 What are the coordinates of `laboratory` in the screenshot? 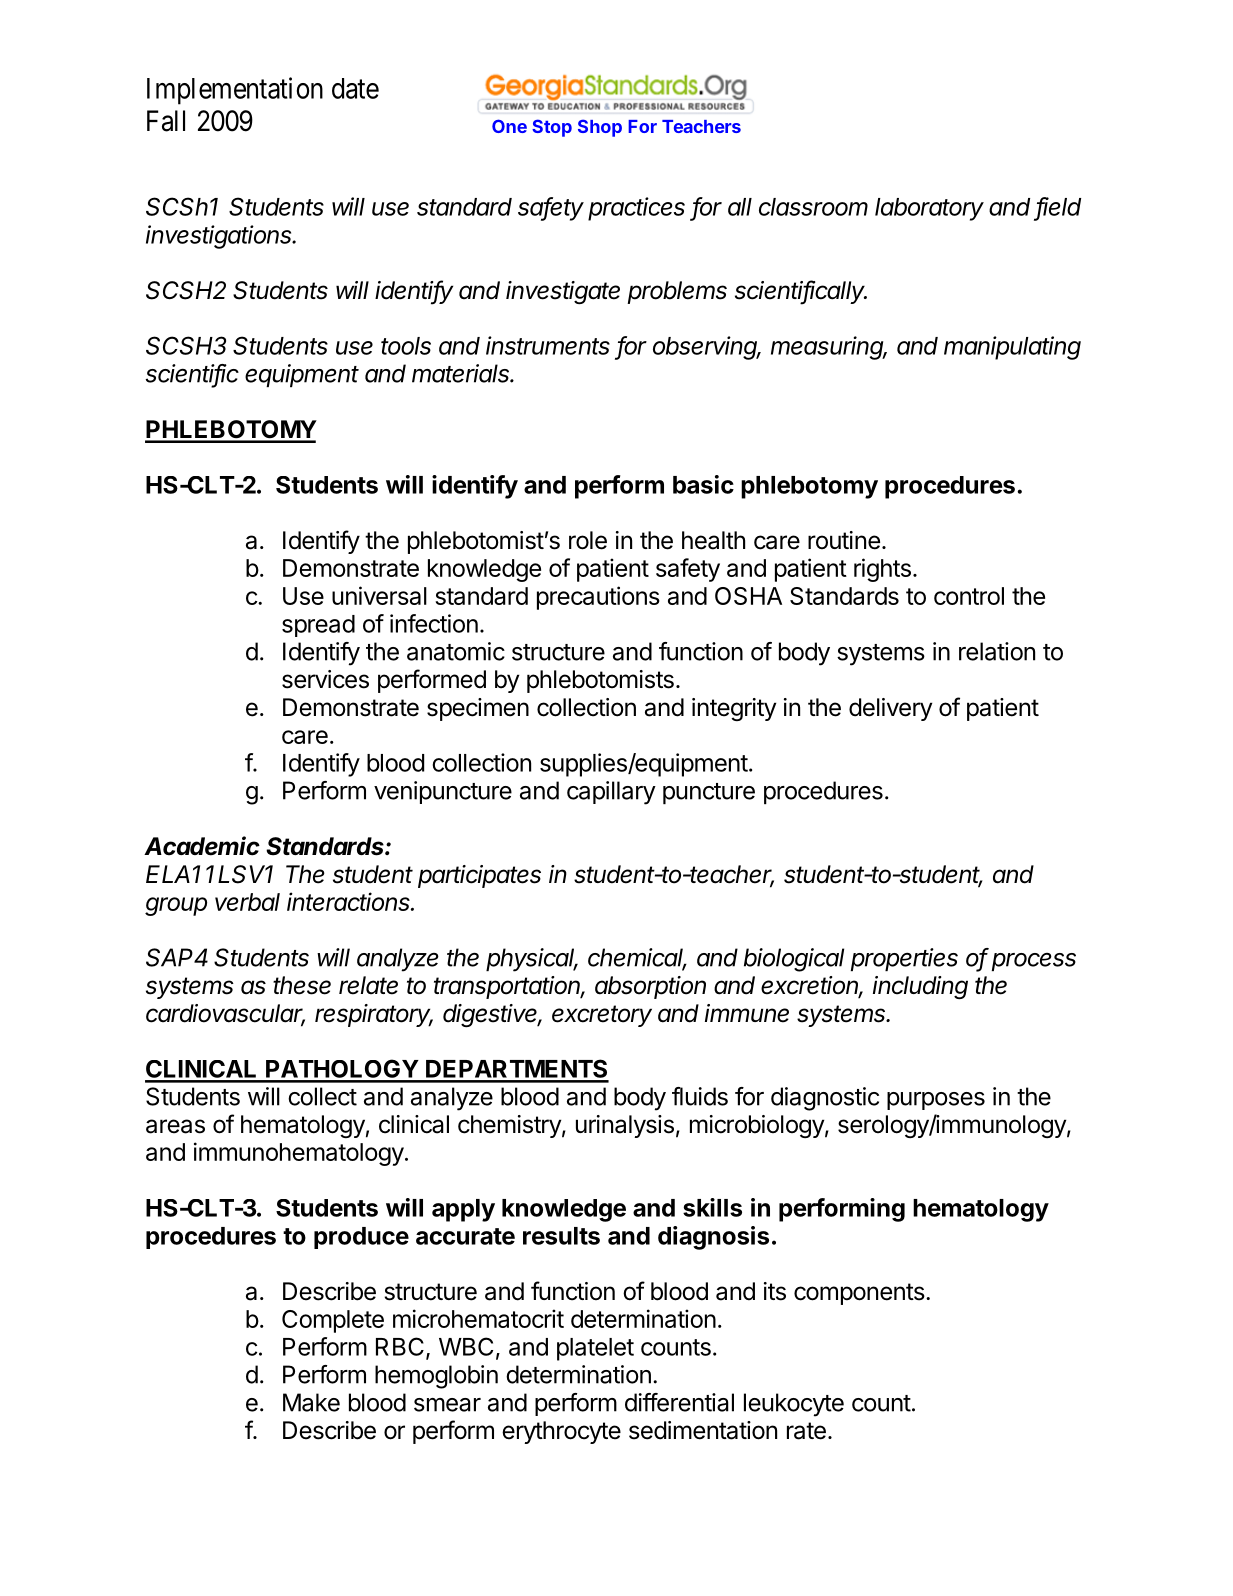 It's located at (929, 209).
